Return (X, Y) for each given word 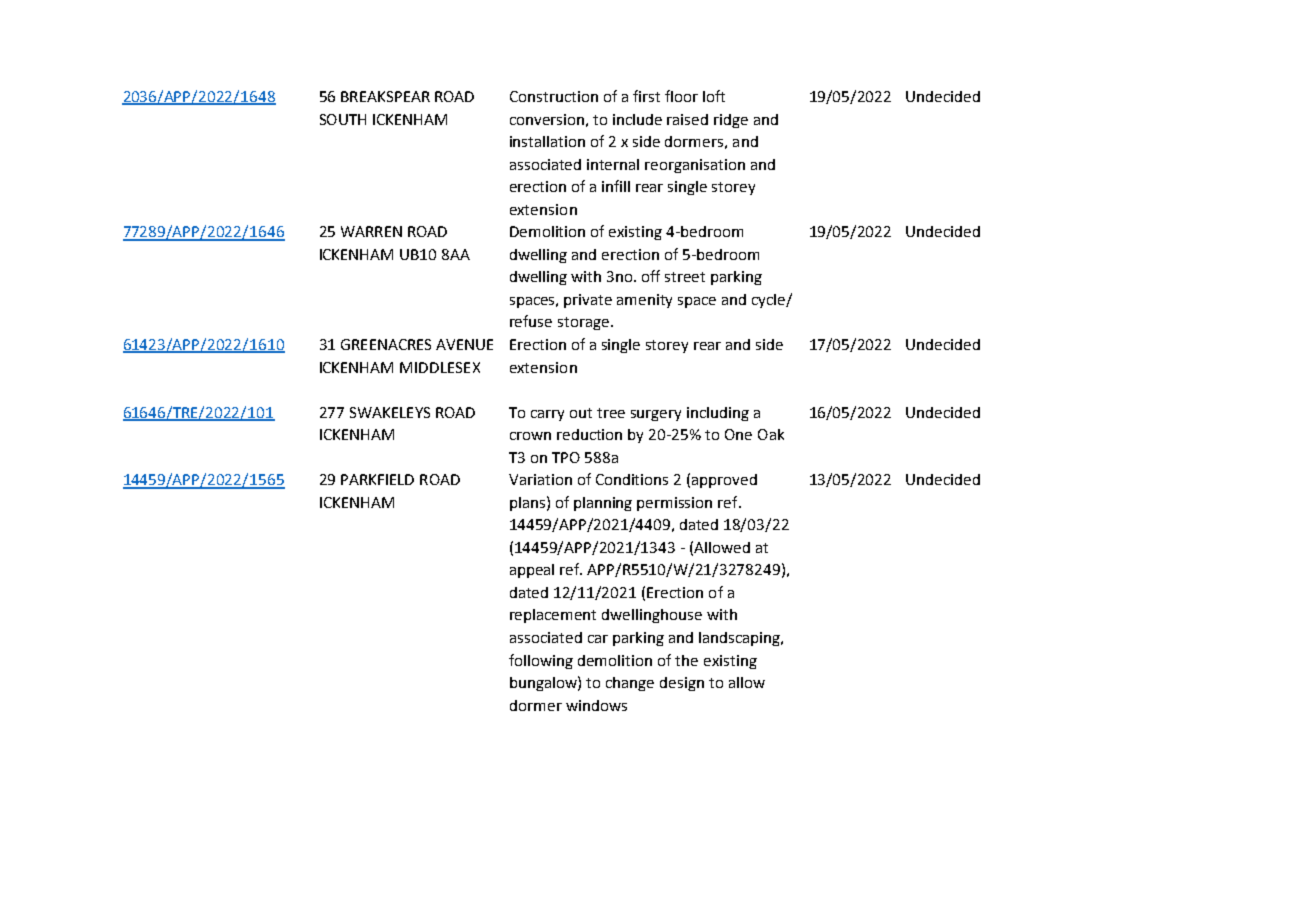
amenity (644, 301)
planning (603, 504)
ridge (731, 121)
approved (724, 481)
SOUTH (343, 119)
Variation (540, 479)
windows (596, 705)
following (541, 661)
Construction (554, 96)
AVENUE (464, 344)
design (682, 684)
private (588, 301)
